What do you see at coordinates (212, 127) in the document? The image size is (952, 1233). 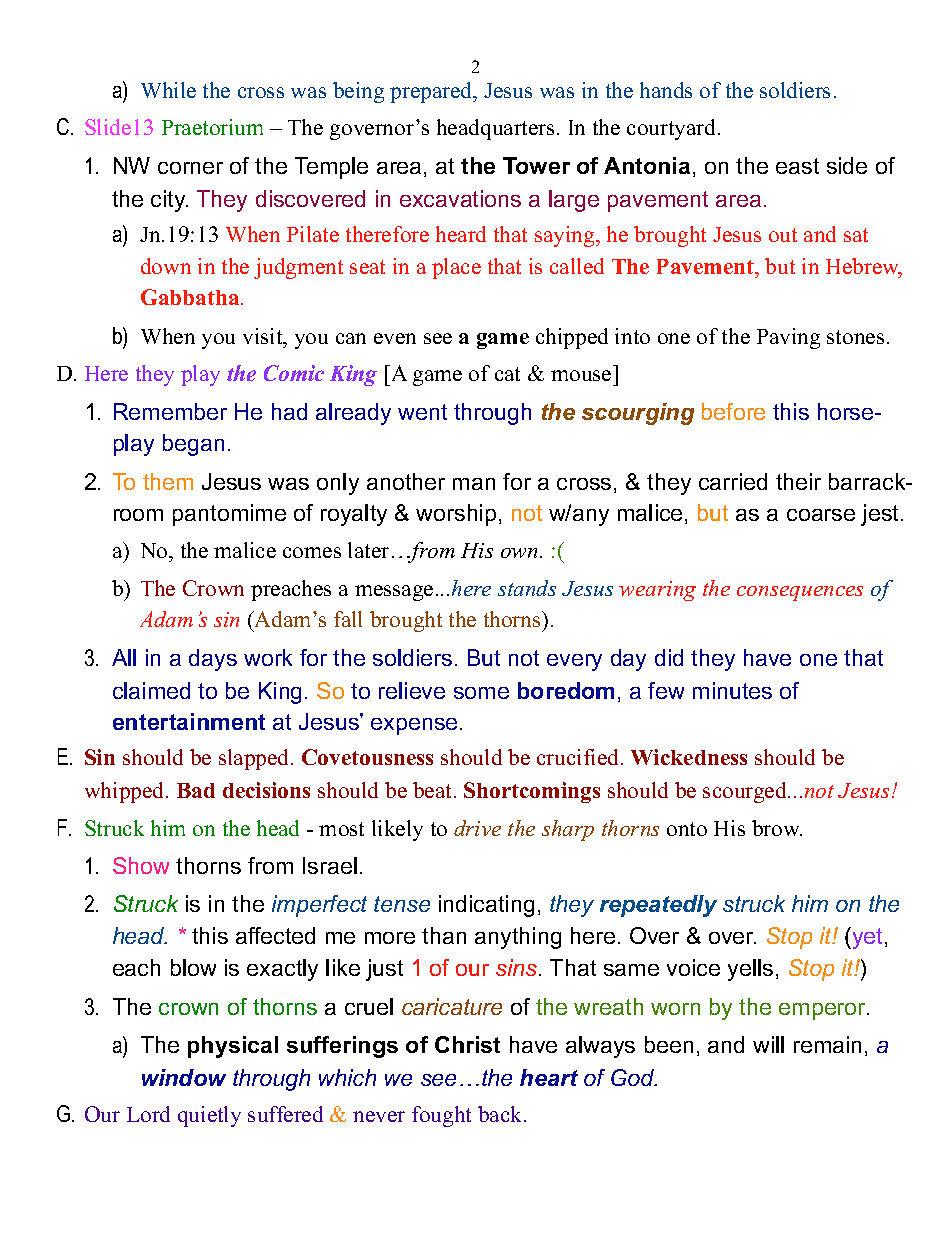 I see `Praetorium` at bounding box center [212, 127].
